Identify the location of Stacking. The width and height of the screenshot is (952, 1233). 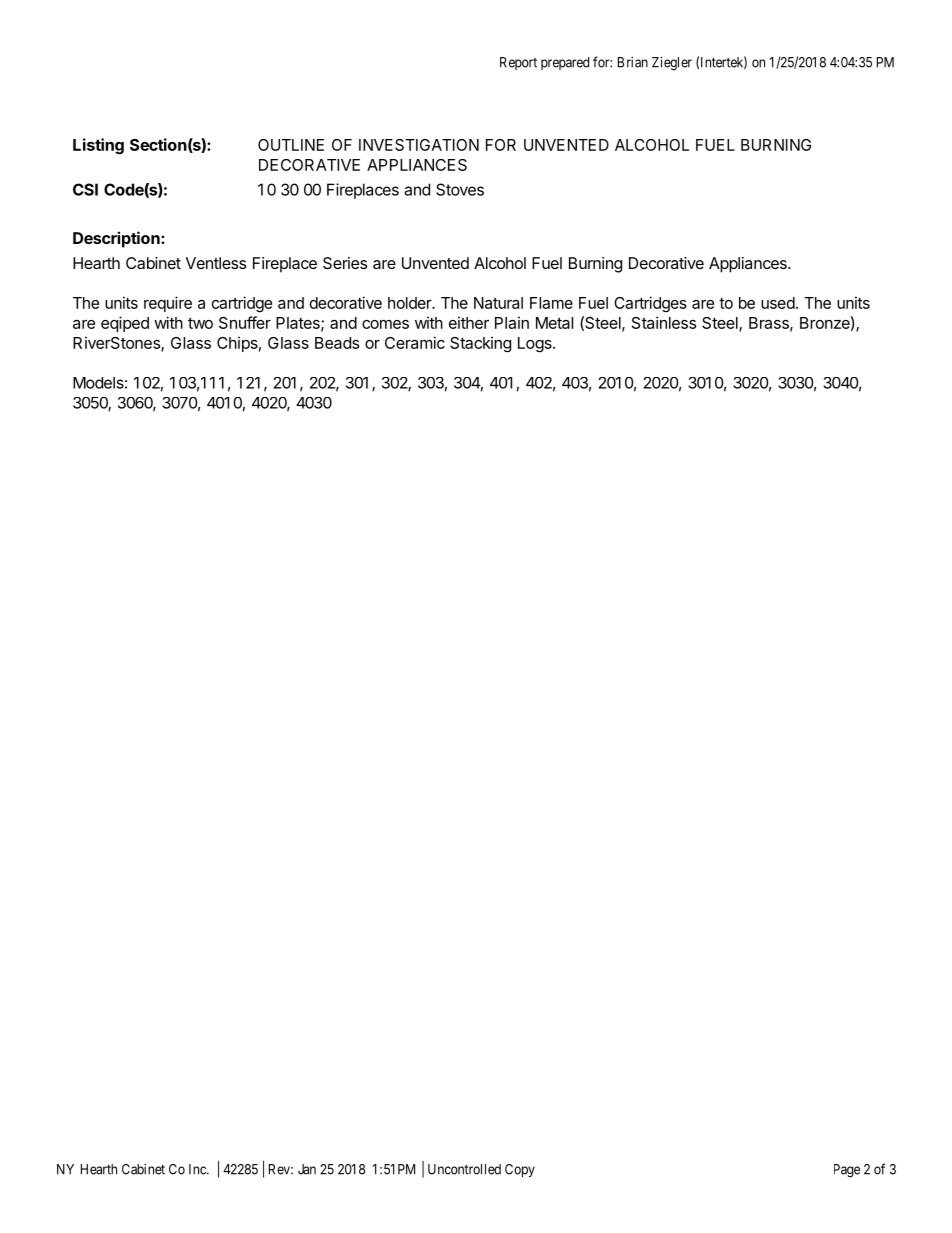
(480, 344).
